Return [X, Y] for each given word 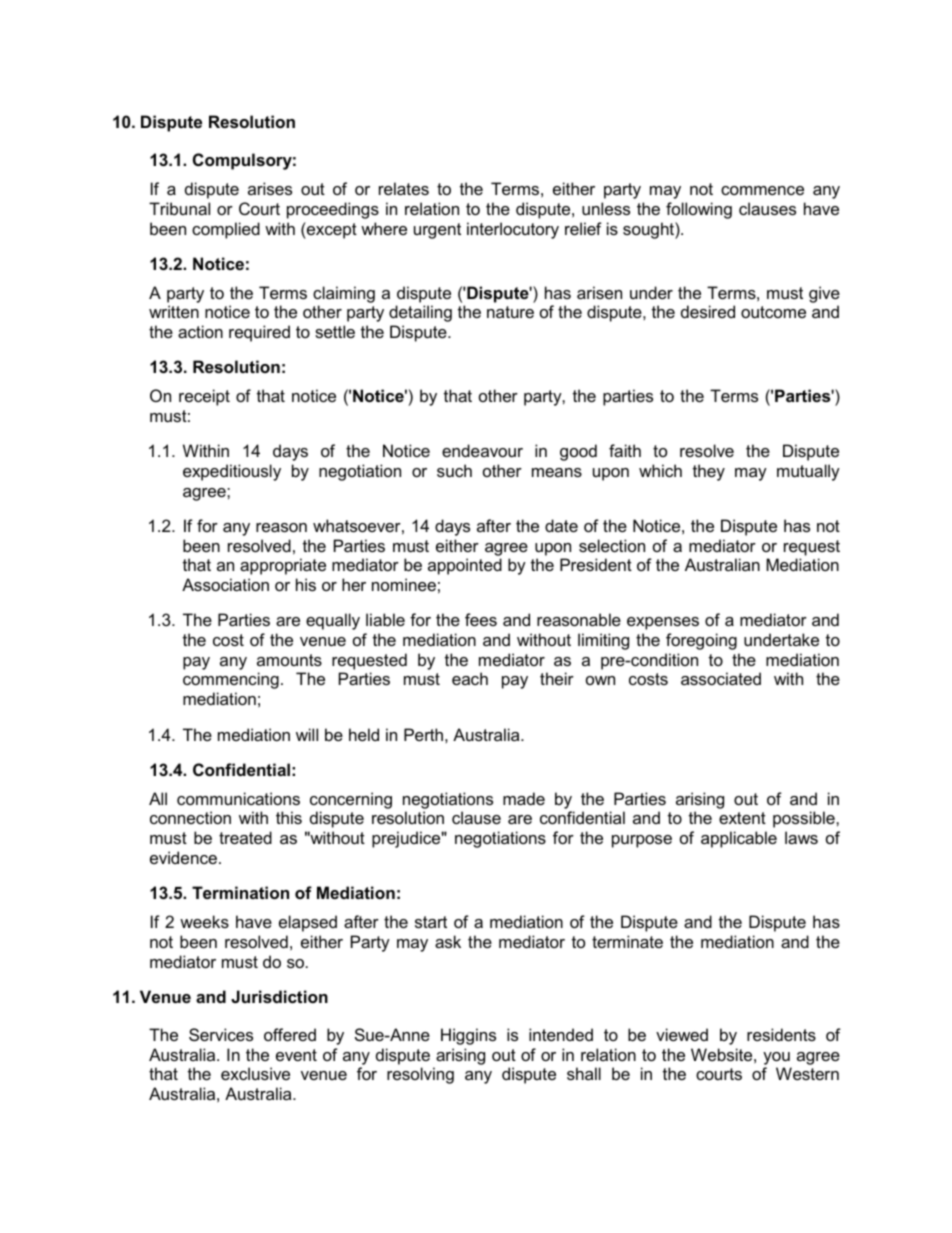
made [524, 798]
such [454, 470]
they [709, 472]
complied [226, 230]
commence [762, 190]
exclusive [255, 1073]
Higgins [468, 1036]
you [776, 1058]
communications [238, 798]
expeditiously [232, 472]
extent [742, 818]
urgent [437, 231]
